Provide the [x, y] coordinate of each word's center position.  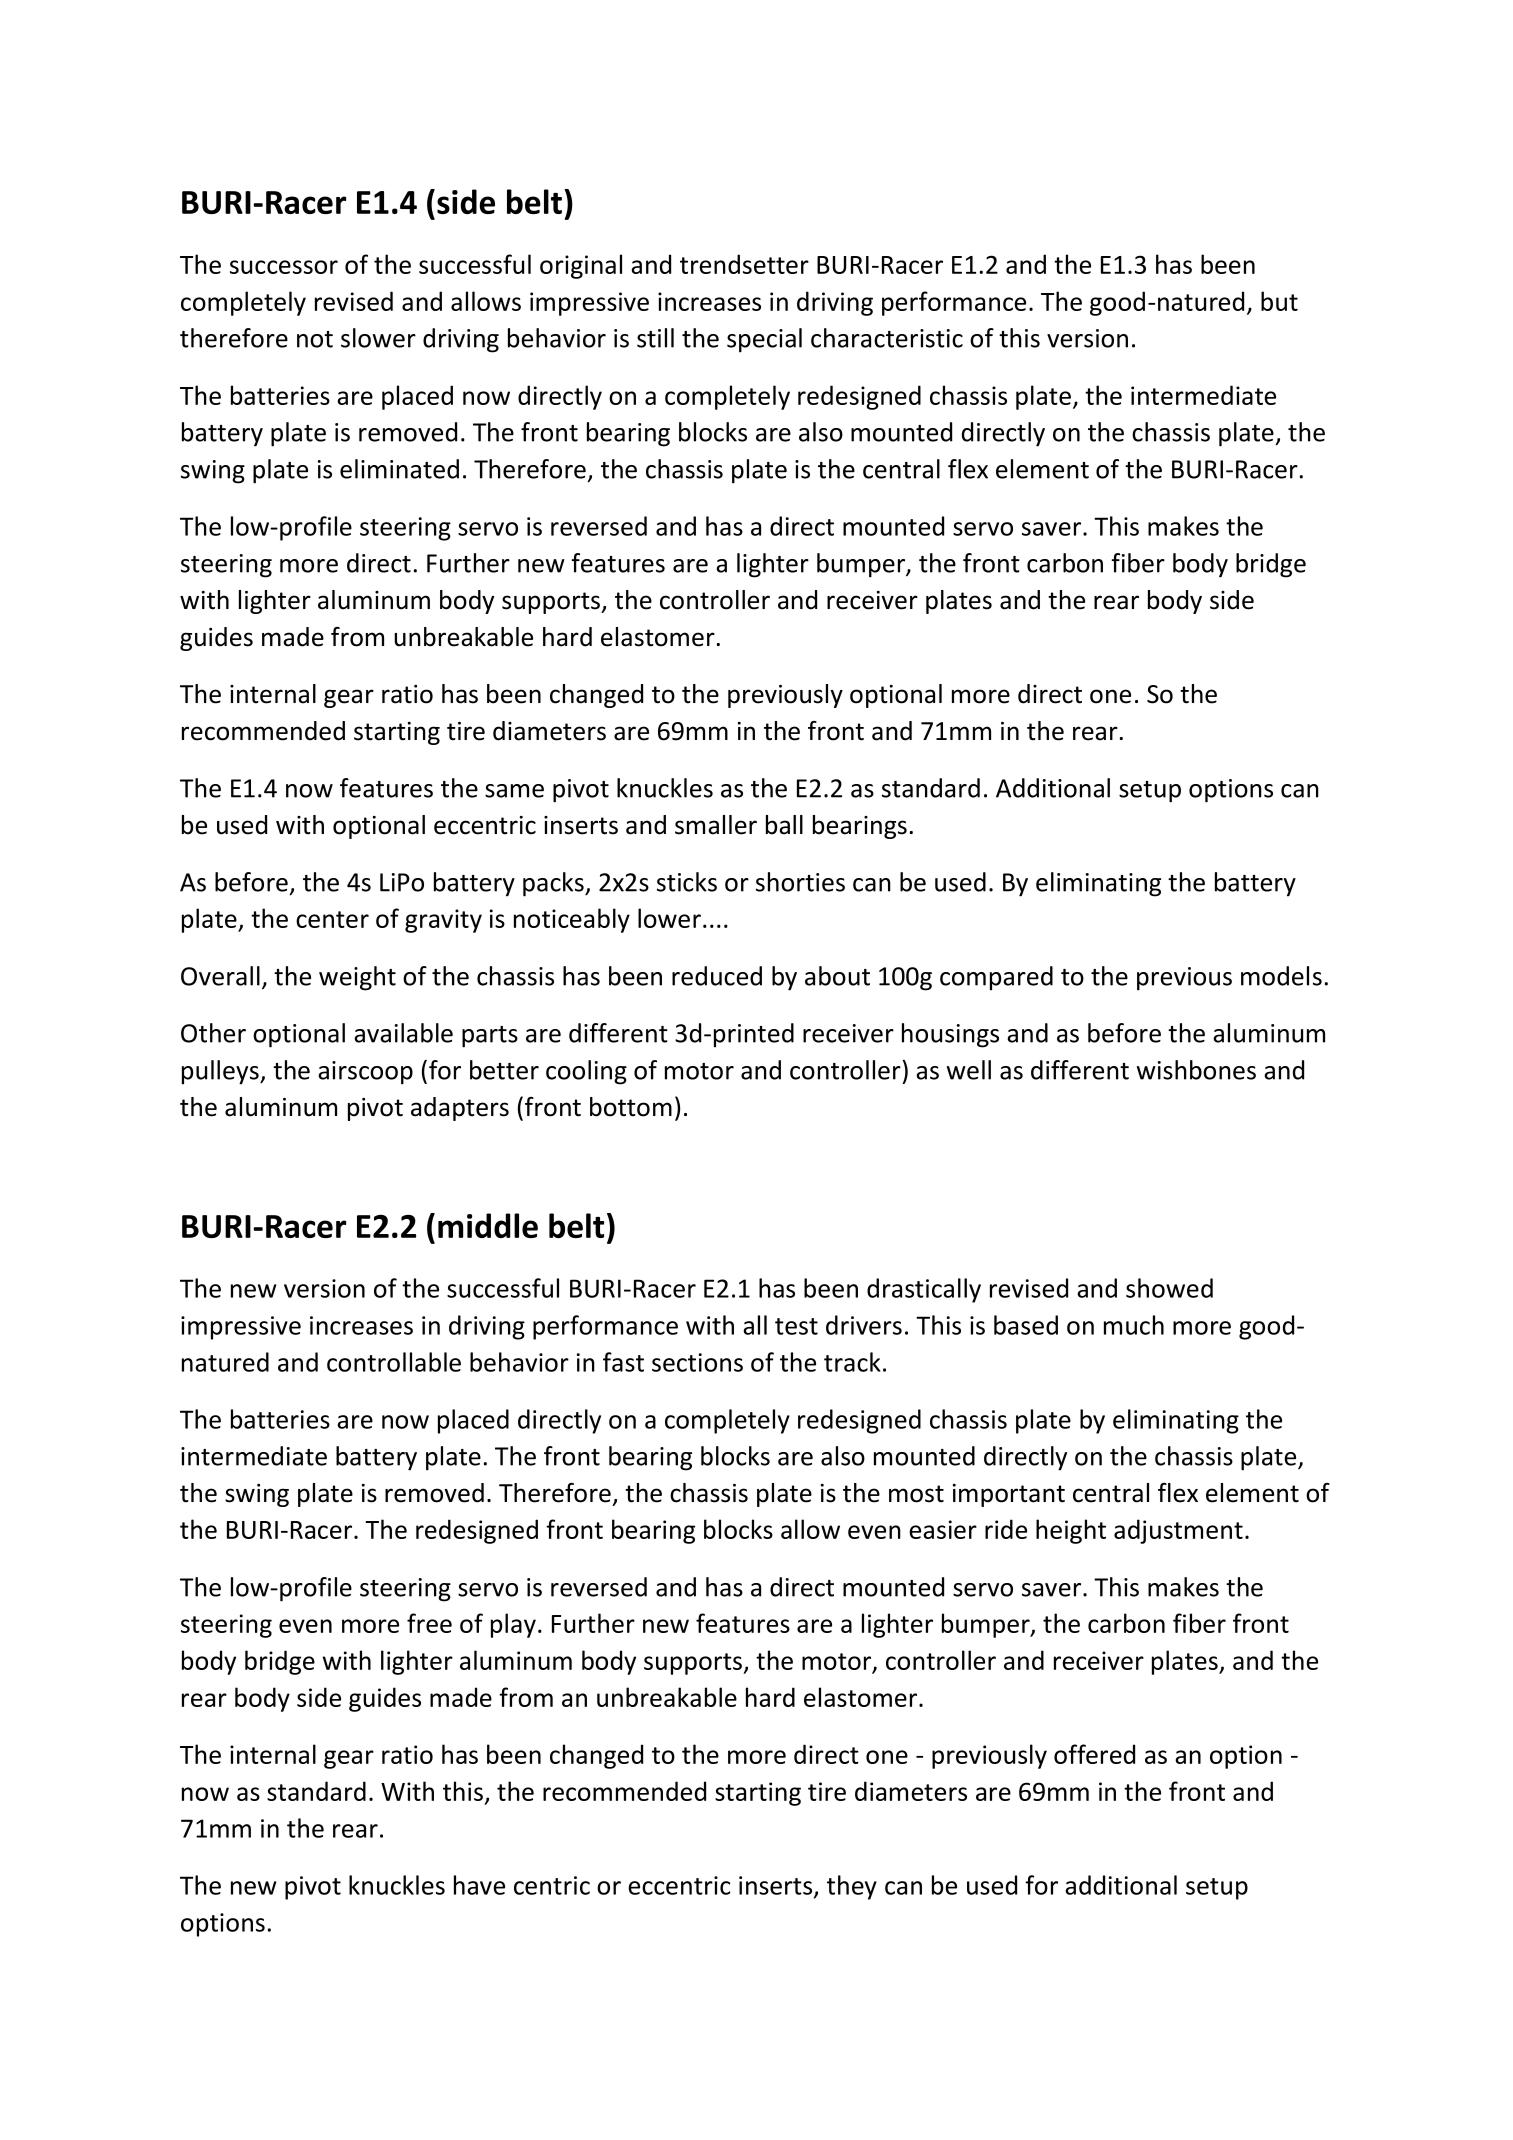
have [479, 1885]
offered [1094, 1754]
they [852, 1887]
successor [284, 267]
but [1279, 301]
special [764, 340]
